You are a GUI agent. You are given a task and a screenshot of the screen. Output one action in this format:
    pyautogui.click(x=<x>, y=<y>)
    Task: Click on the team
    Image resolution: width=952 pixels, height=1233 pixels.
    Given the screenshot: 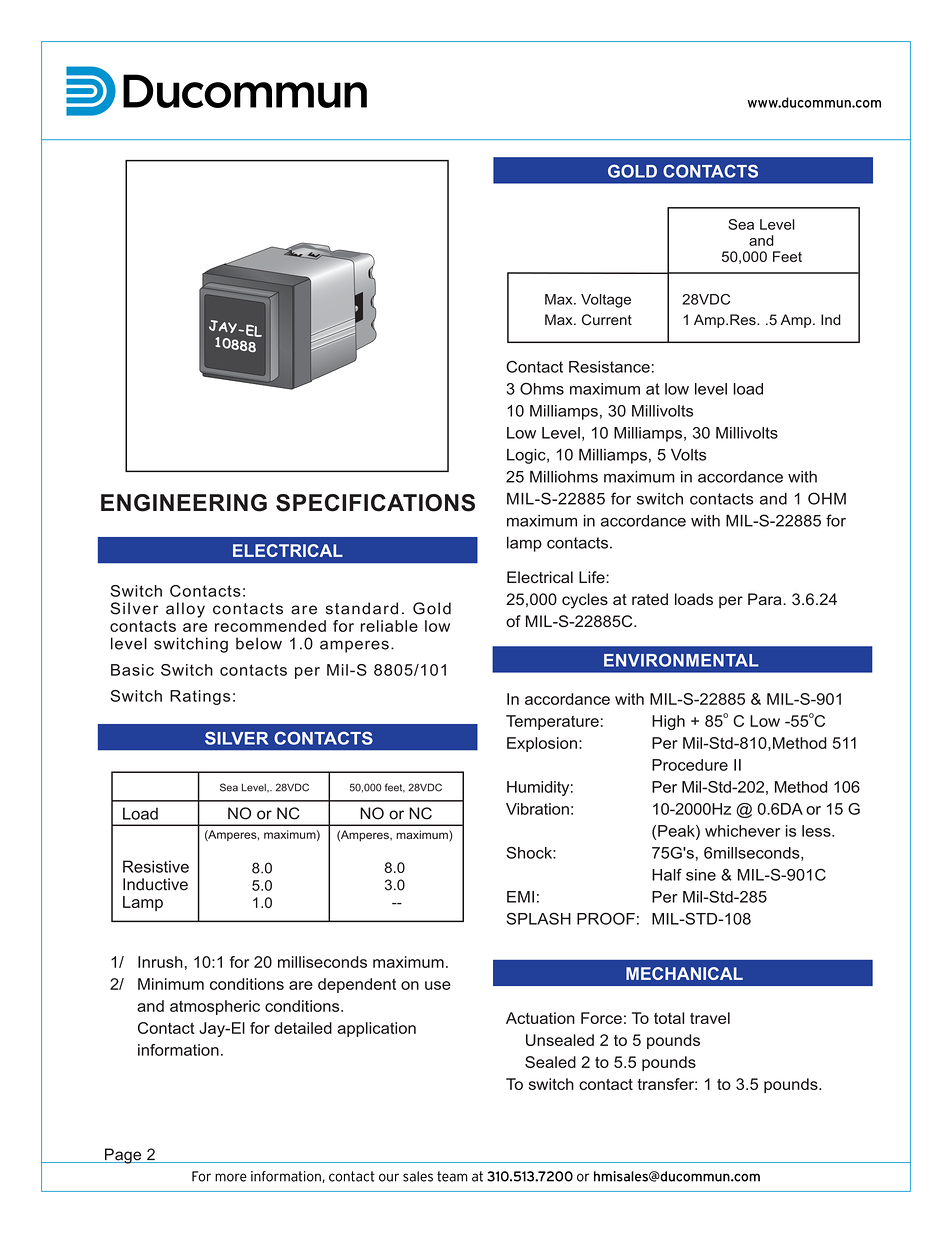 What is the action you would take?
    pyautogui.click(x=452, y=1176)
